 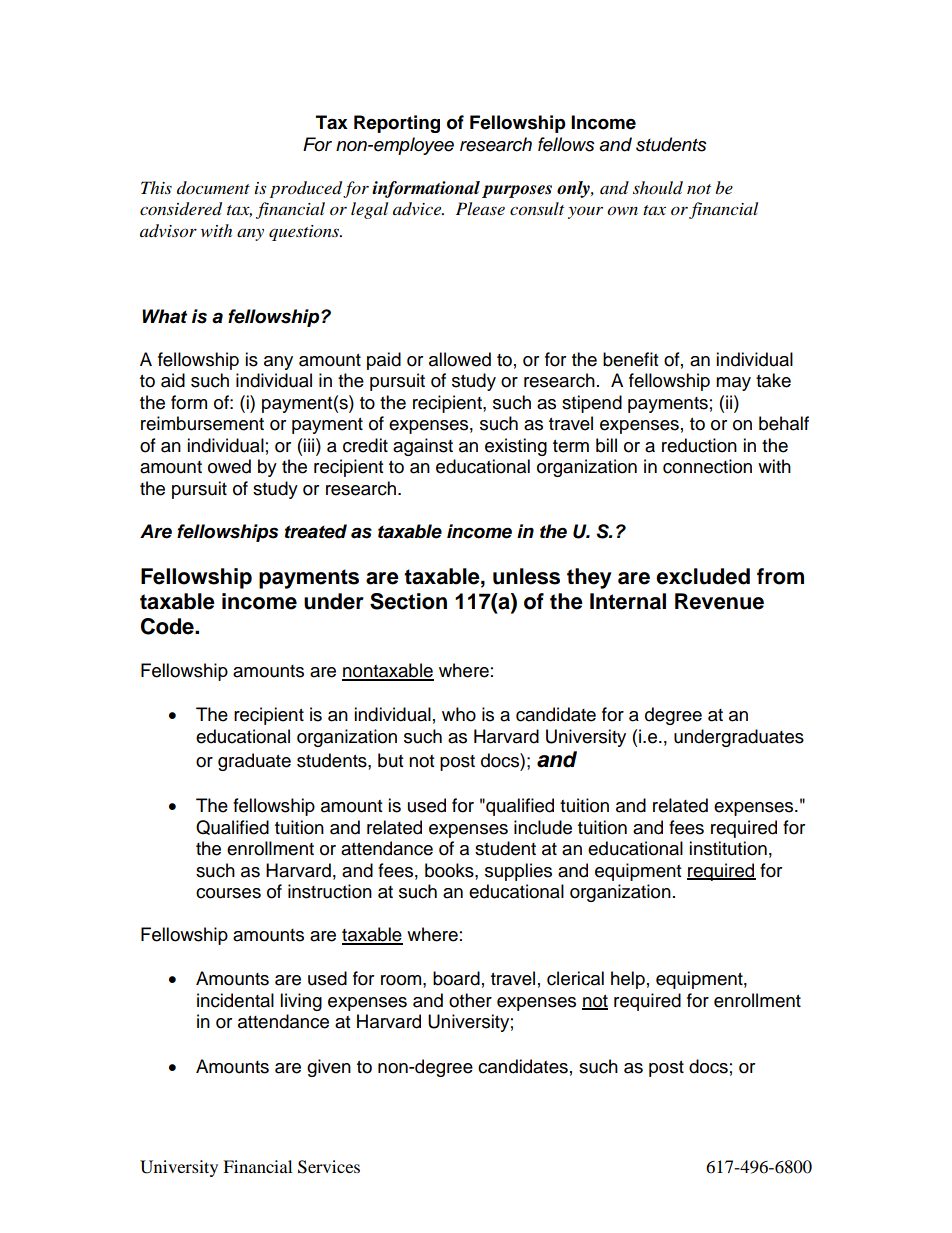 What do you see at coordinates (719, 601) in the document?
I see `Revenue` at bounding box center [719, 601].
